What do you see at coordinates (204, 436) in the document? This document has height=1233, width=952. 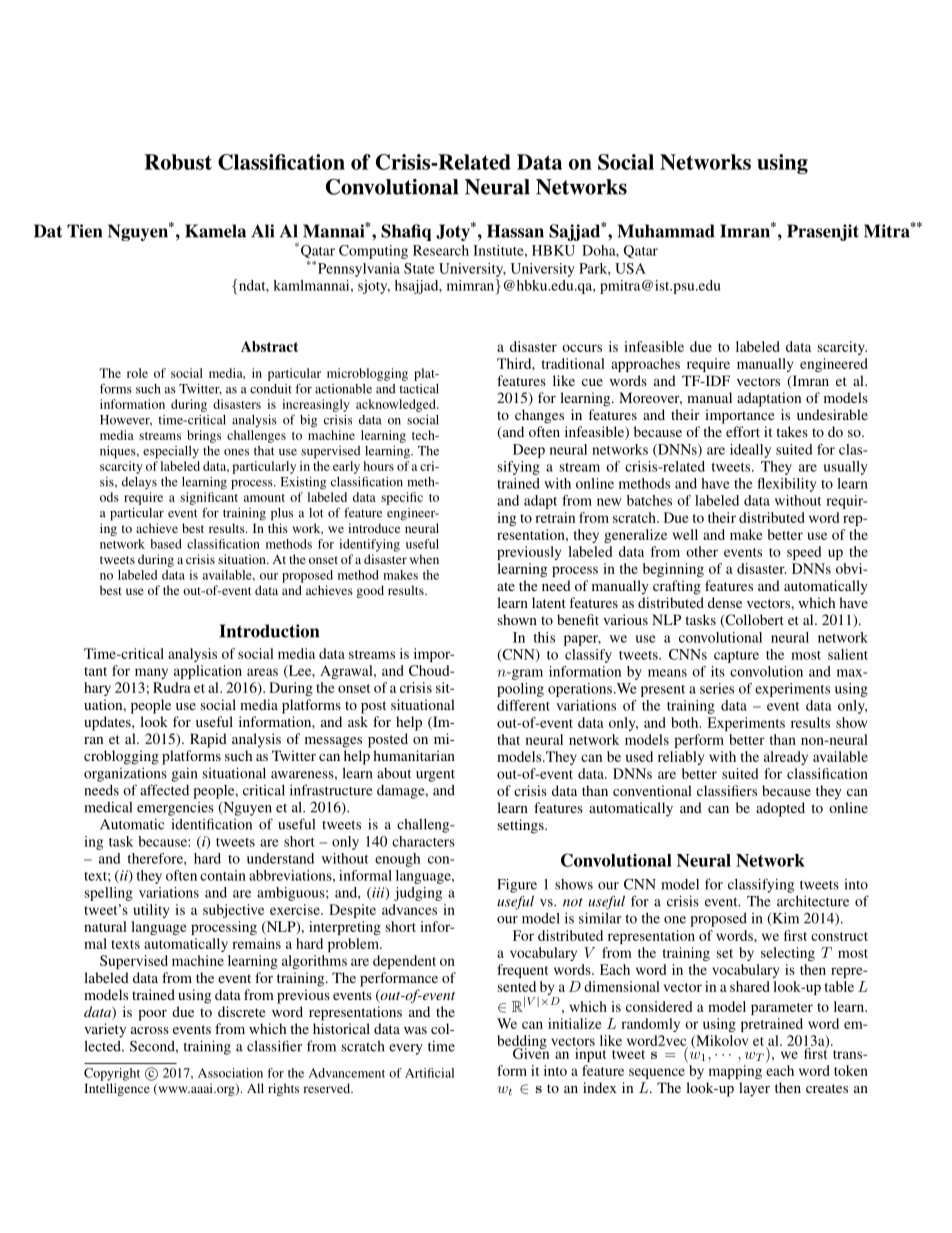 I see `brings` at bounding box center [204, 436].
